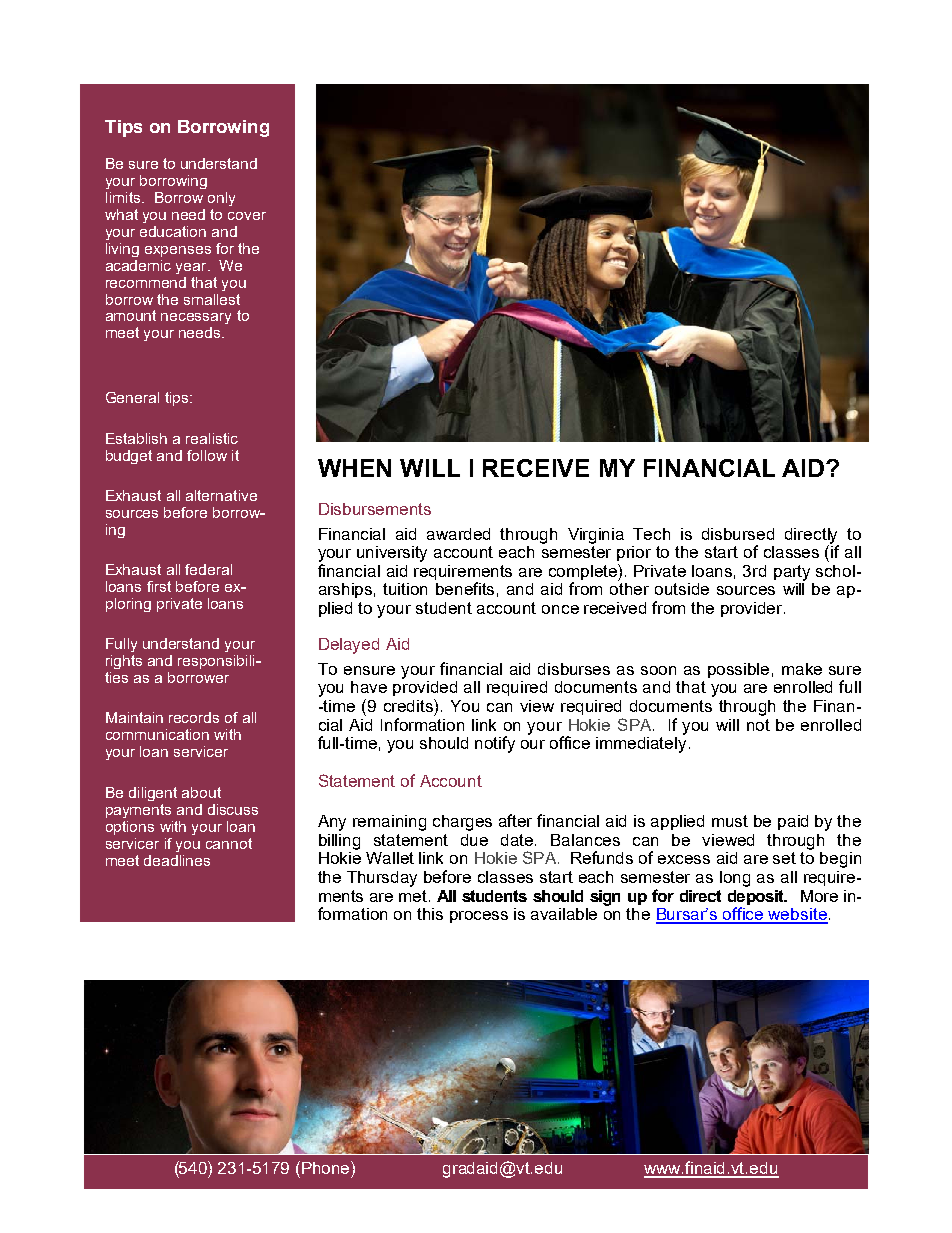  I want to click on education, so click(173, 231).
